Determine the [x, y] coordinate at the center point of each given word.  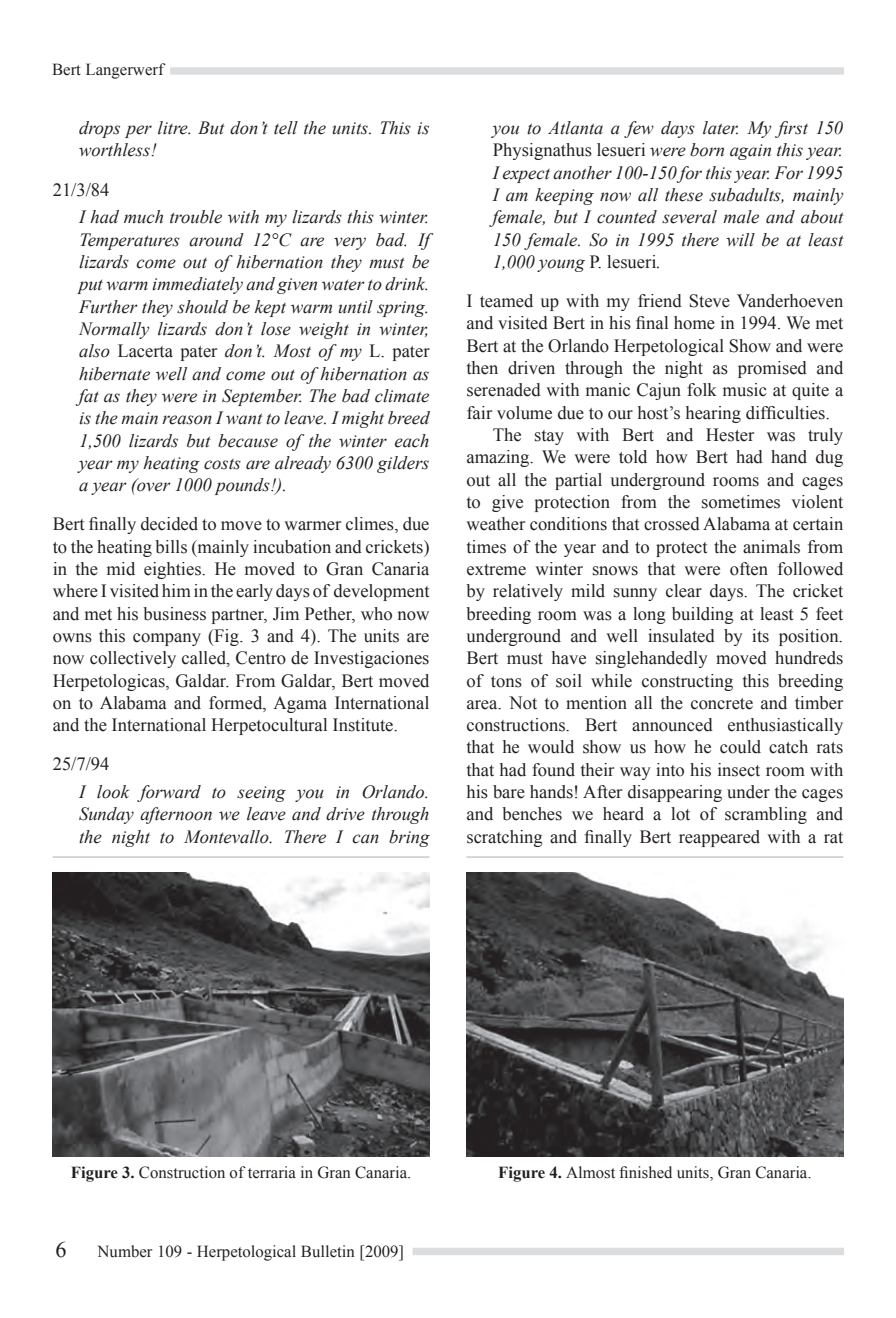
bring [409, 838]
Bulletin [328, 1251]
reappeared [719, 838]
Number [125, 1251]
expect [526, 176]
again [750, 152]
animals [771, 547]
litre [174, 128]
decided [169, 524]
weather [495, 524]
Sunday [106, 815]
